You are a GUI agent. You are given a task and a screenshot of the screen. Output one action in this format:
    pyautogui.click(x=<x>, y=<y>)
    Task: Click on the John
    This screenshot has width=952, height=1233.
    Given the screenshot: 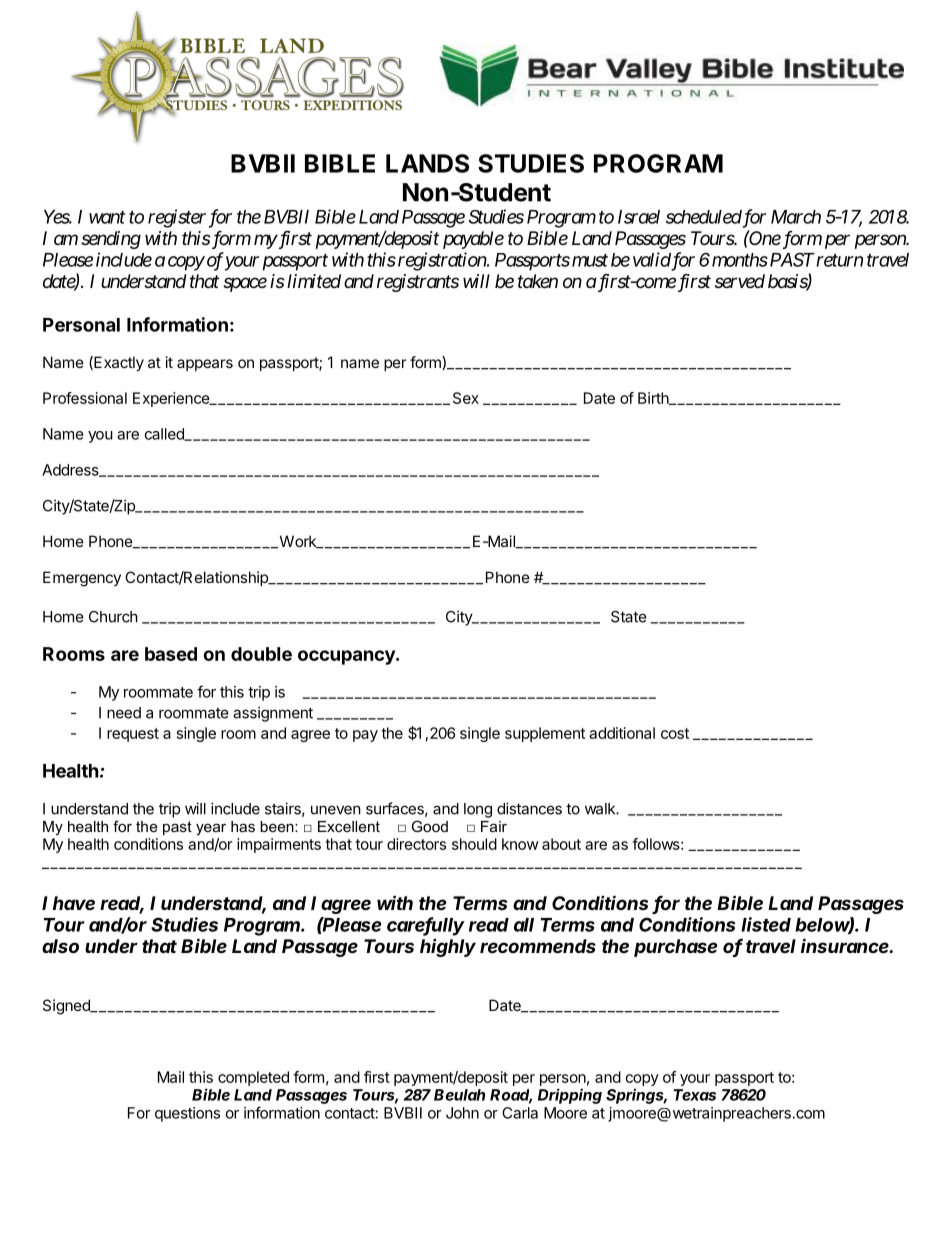 What is the action you would take?
    pyautogui.click(x=462, y=1113)
